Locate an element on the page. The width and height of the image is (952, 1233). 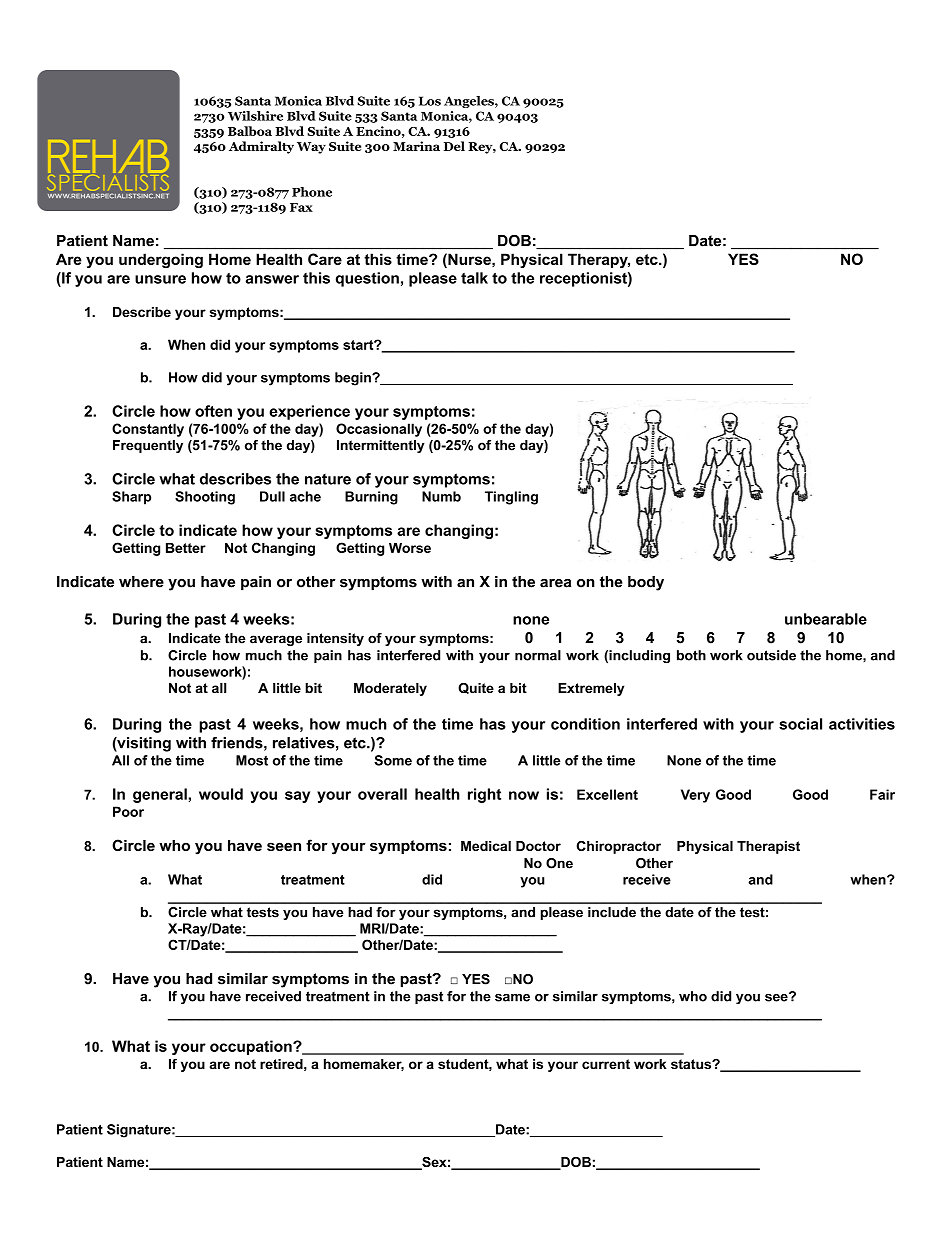
current is located at coordinates (606, 1064).
